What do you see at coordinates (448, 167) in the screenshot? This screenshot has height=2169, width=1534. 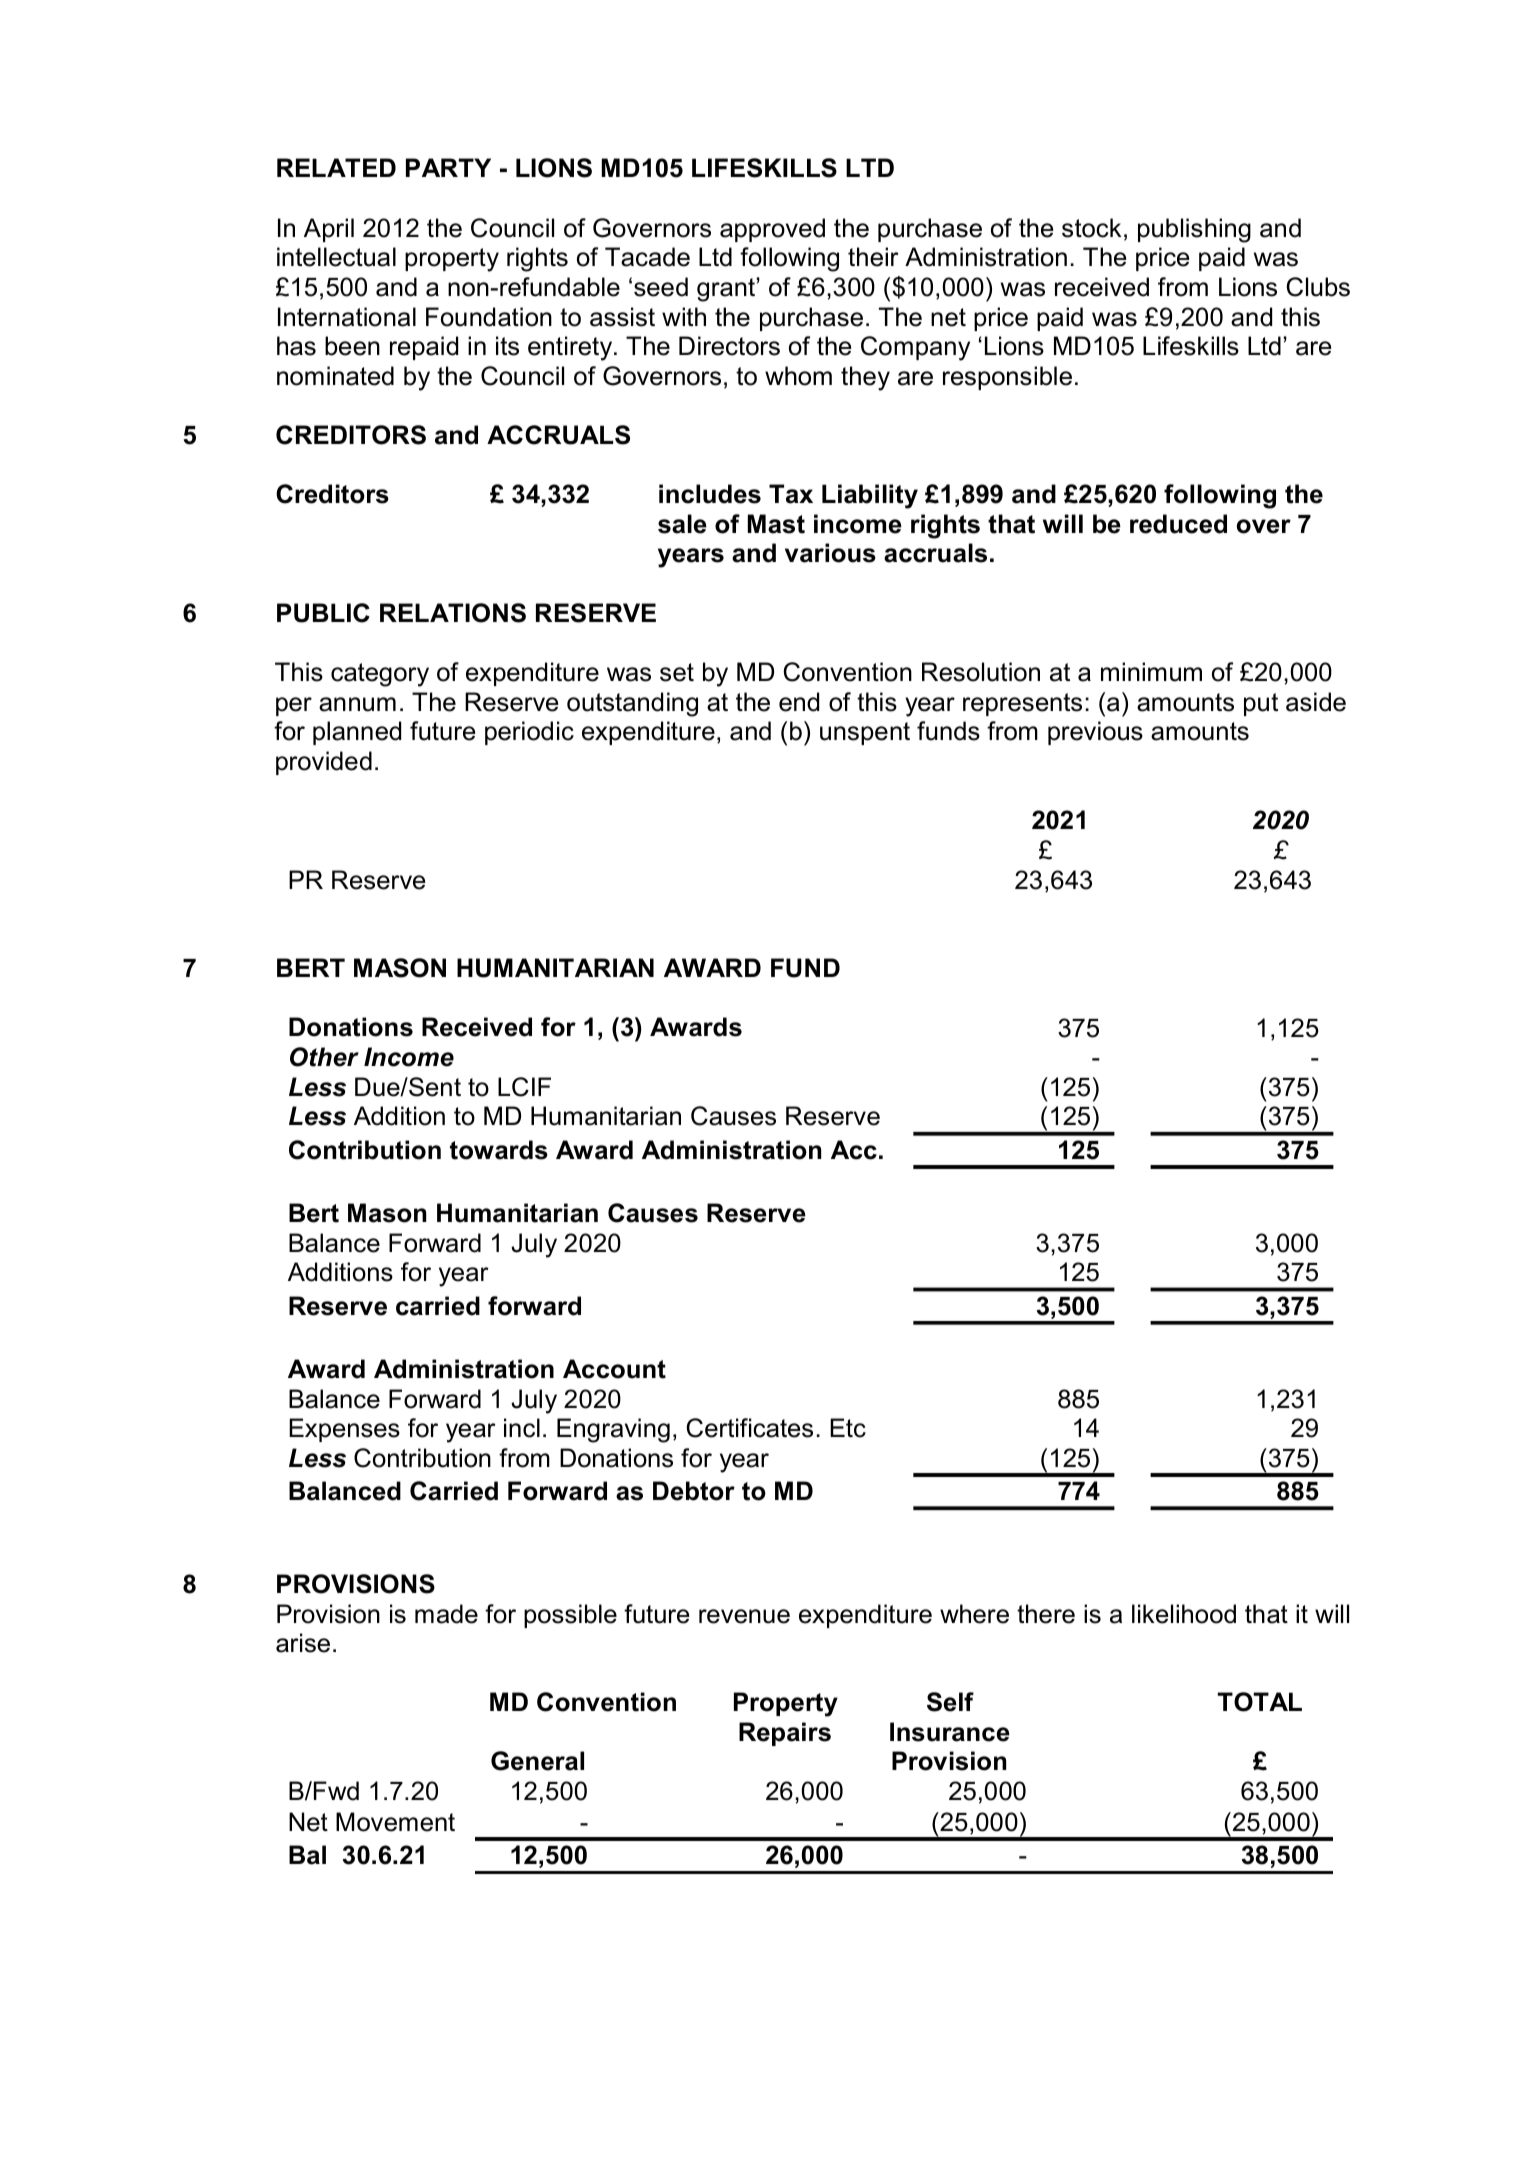 I see `PARTY` at bounding box center [448, 167].
